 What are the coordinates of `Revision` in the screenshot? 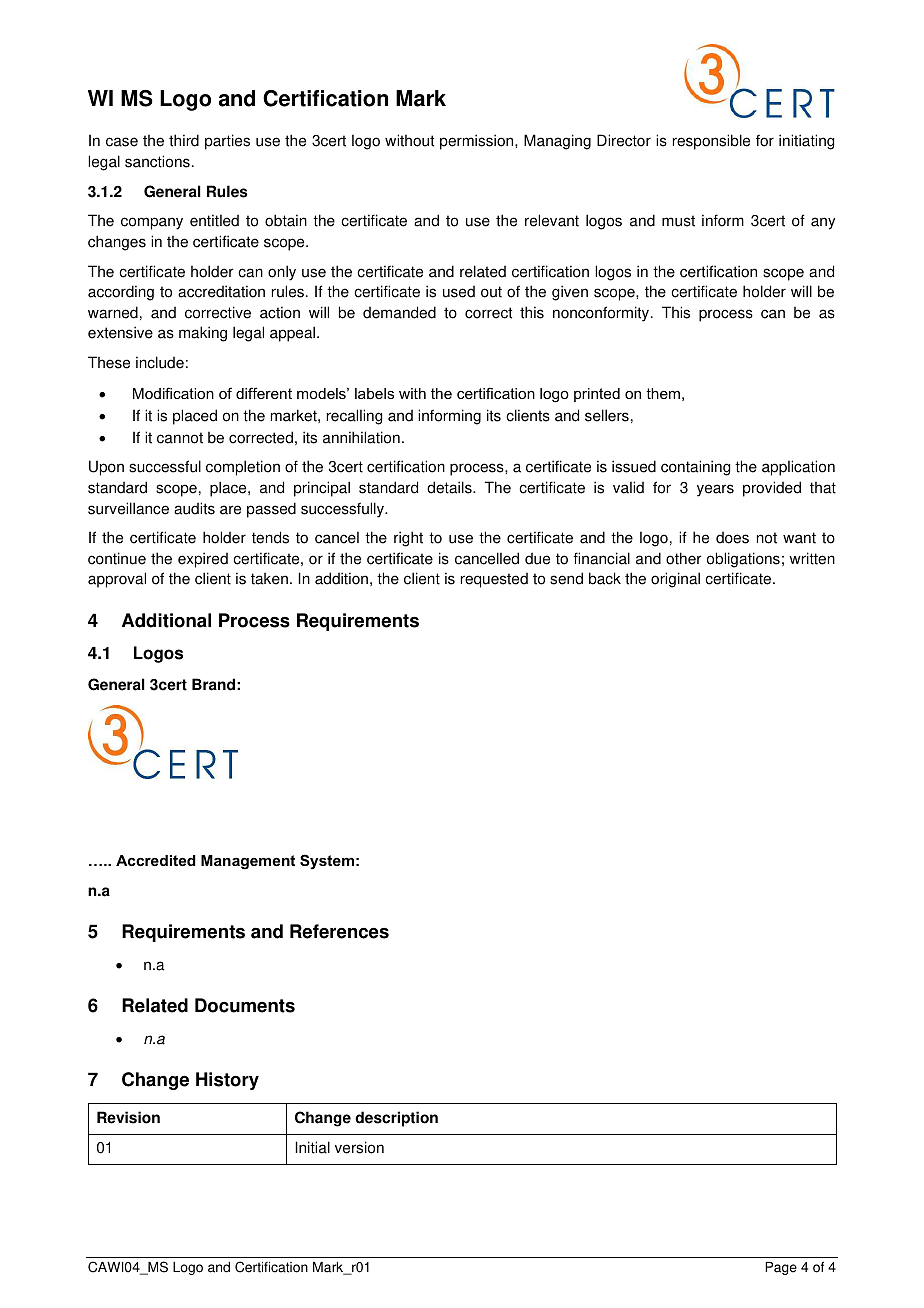 It's located at (128, 1117).
